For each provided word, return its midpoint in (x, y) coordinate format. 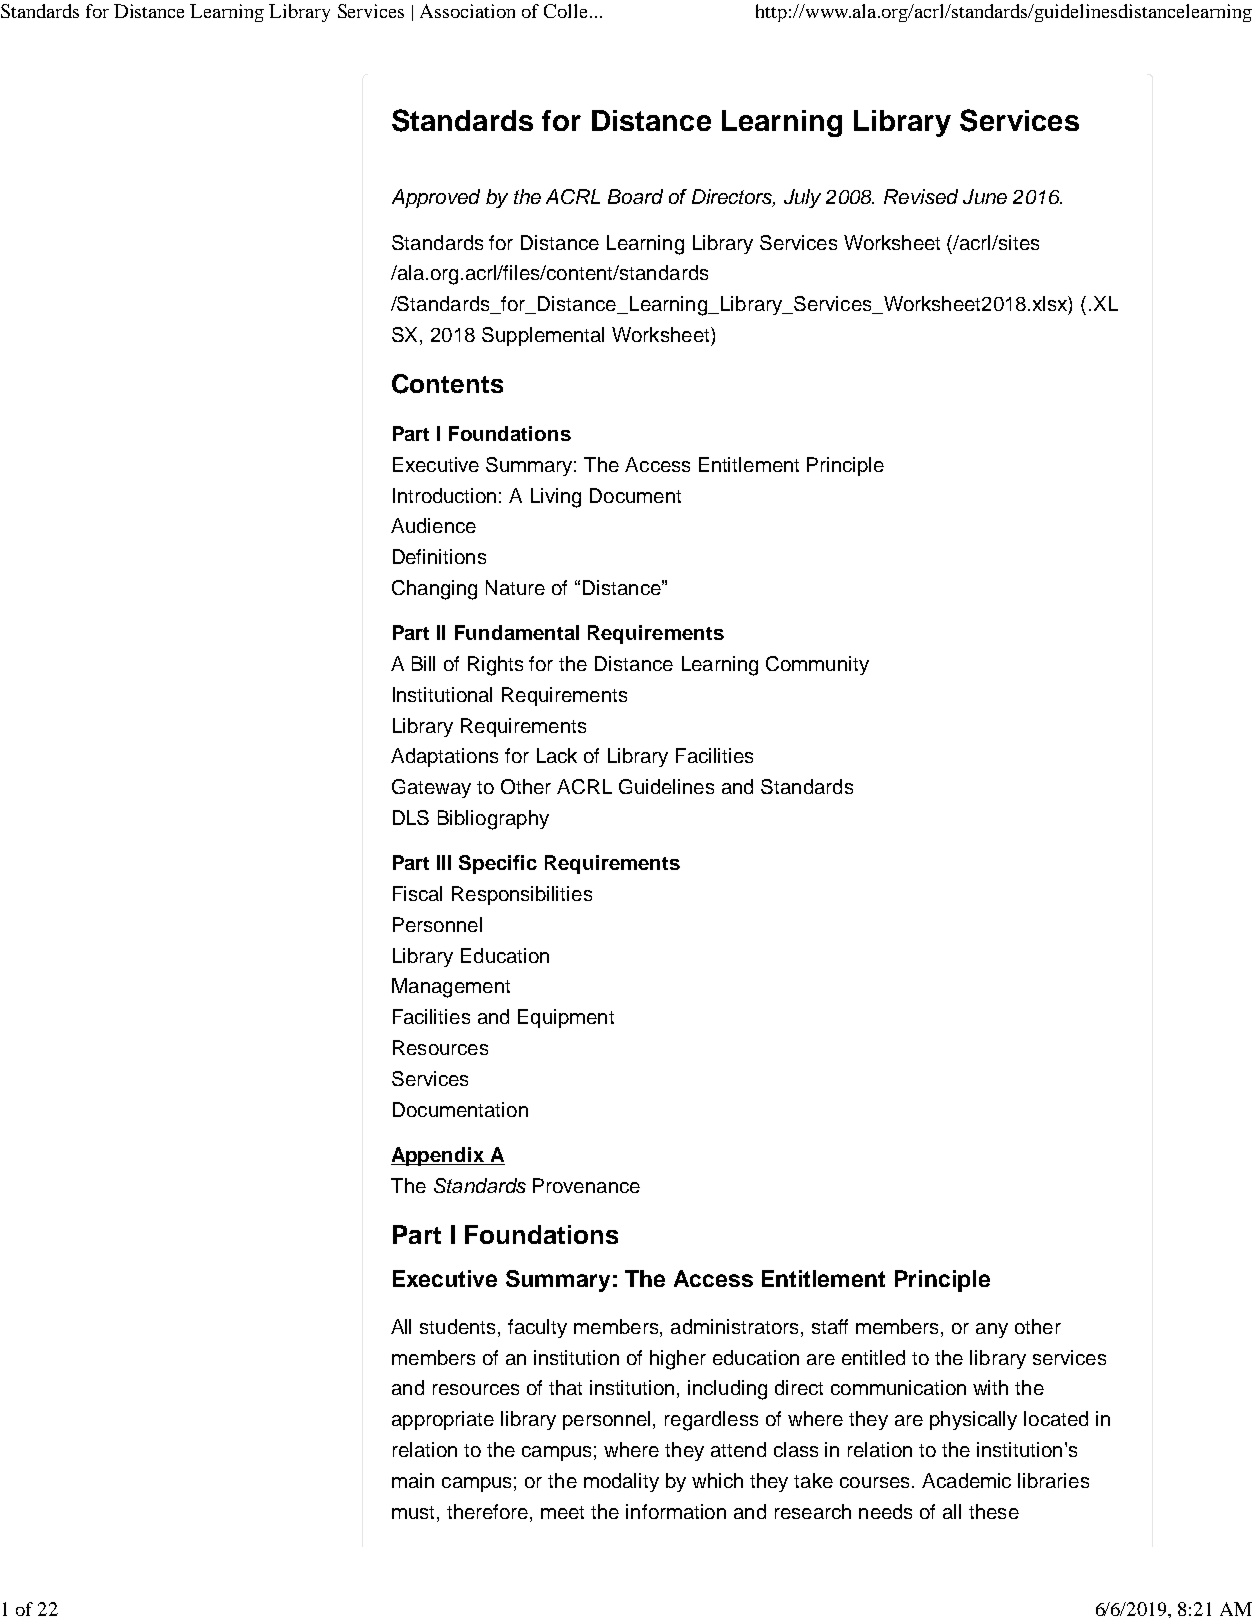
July (802, 198)
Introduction (444, 495)
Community (817, 665)
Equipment (566, 1018)
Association (467, 11)
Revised (921, 196)
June (985, 196)
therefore (489, 1511)
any (992, 1330)
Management (451, 988)
